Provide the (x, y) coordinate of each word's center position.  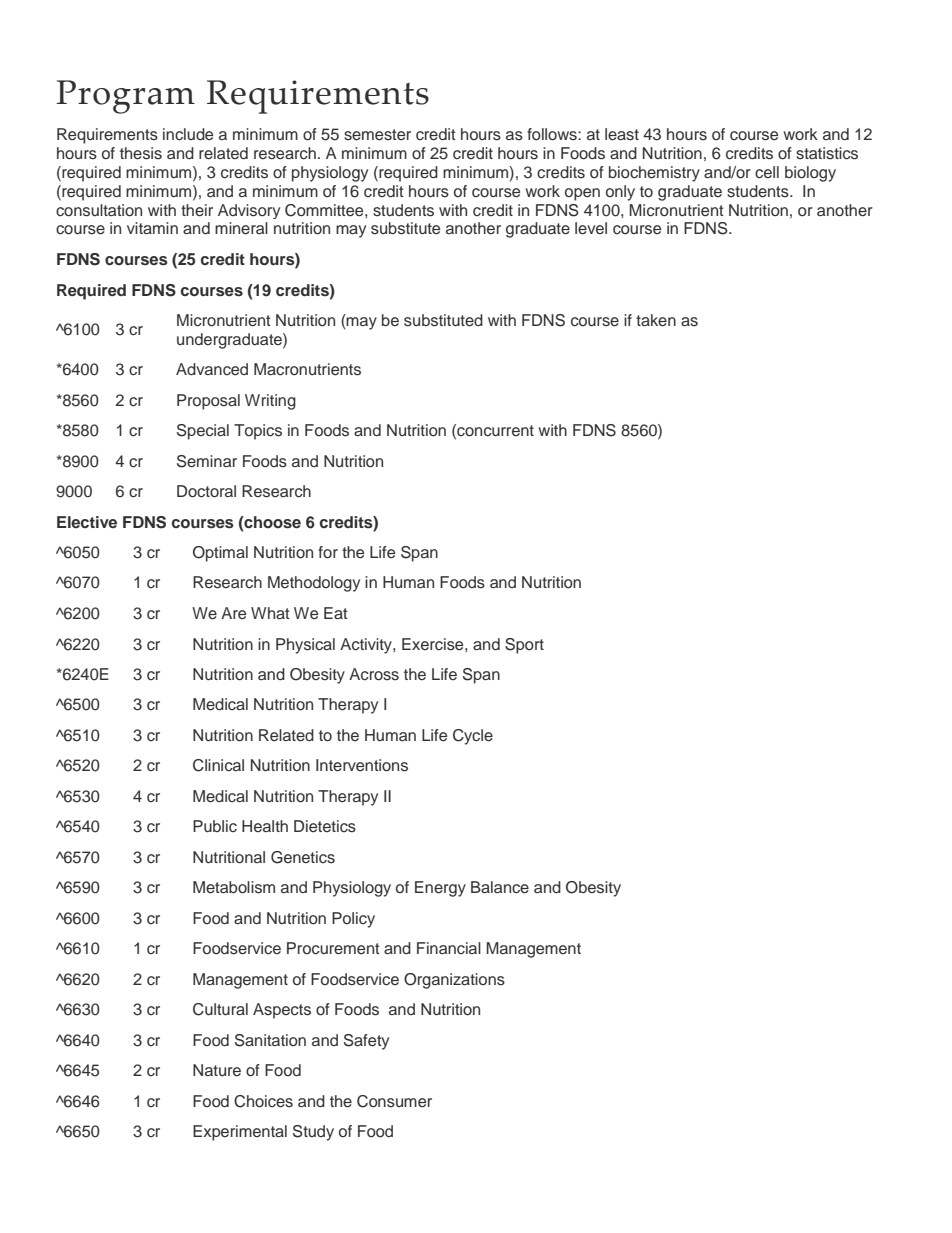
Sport (524, 646)
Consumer (394, 1101)
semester (377, 135)
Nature (217, 1070)
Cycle (473, 737)
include (188, 134)
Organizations (454, 981)
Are (233, 613)
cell (767, 172)
